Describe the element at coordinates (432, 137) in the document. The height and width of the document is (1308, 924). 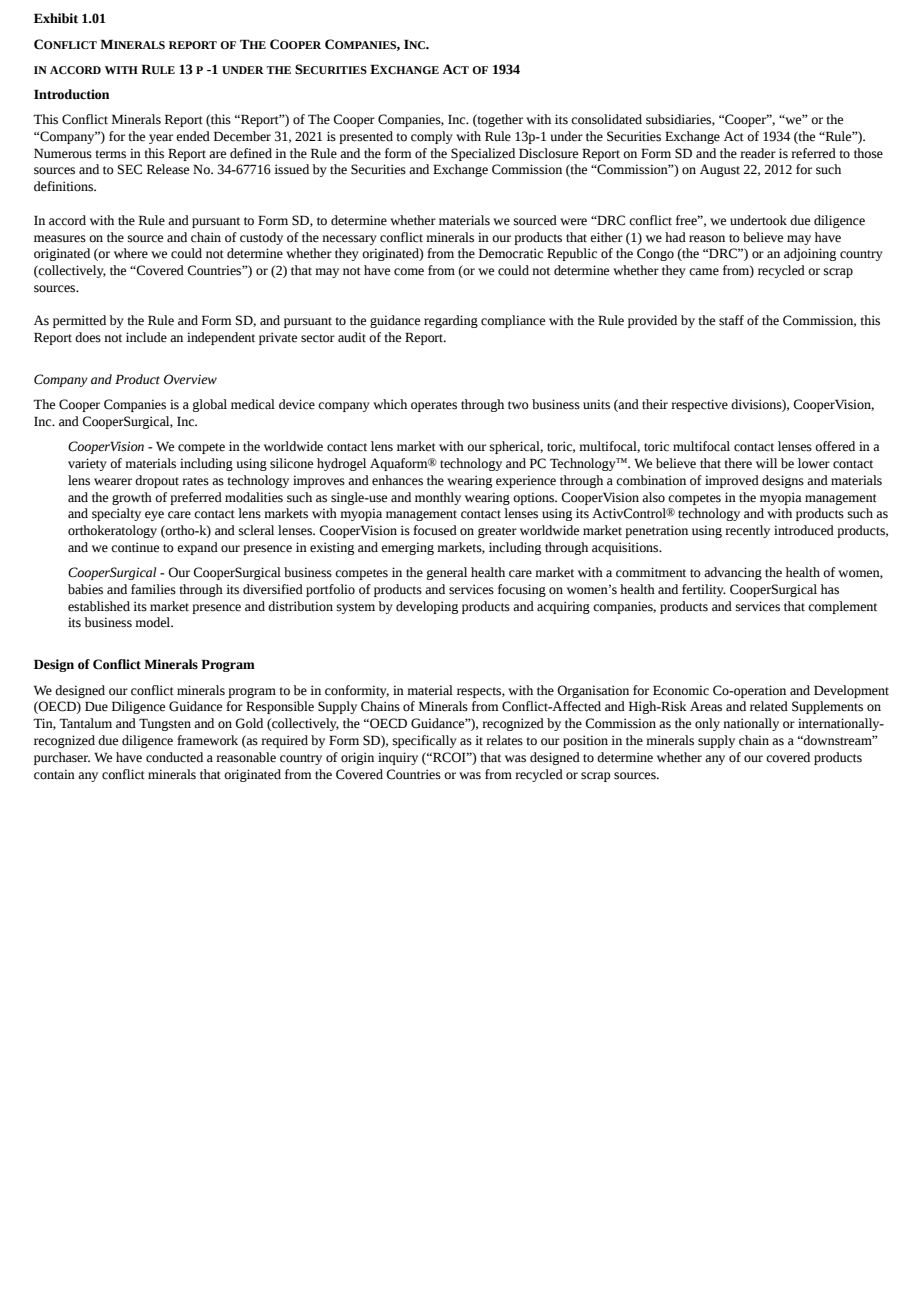
I see `comply` at that location.
